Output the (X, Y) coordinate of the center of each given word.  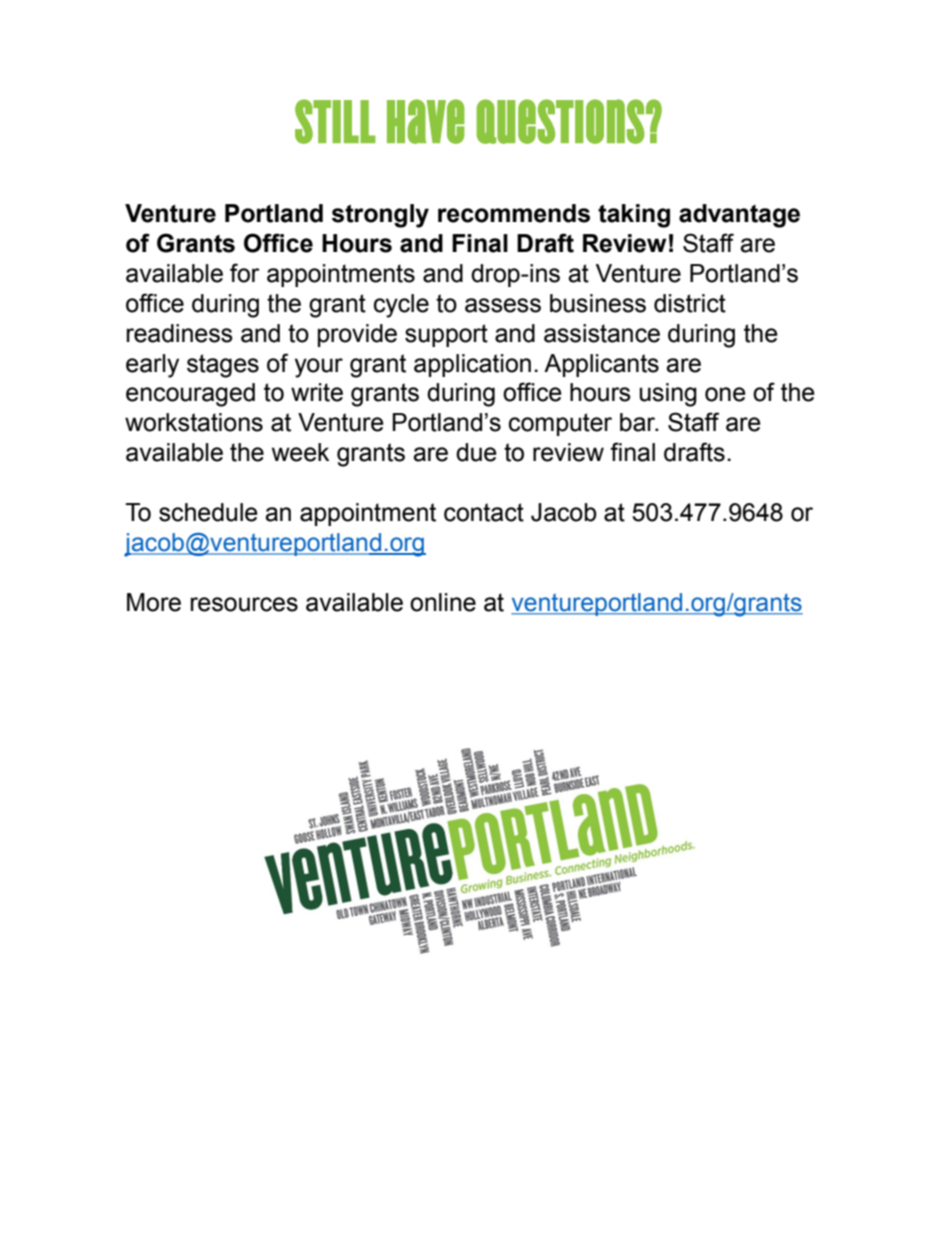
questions (560, 121)
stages (223, 366)
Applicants (601, 365)
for (245, 273)
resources (244, 604)
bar (639, 422)
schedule (208, 512)
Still (335, 121)
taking (634, 216)
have (426, 121)
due (476, 452)
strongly (380, 216)
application (472, 365)
